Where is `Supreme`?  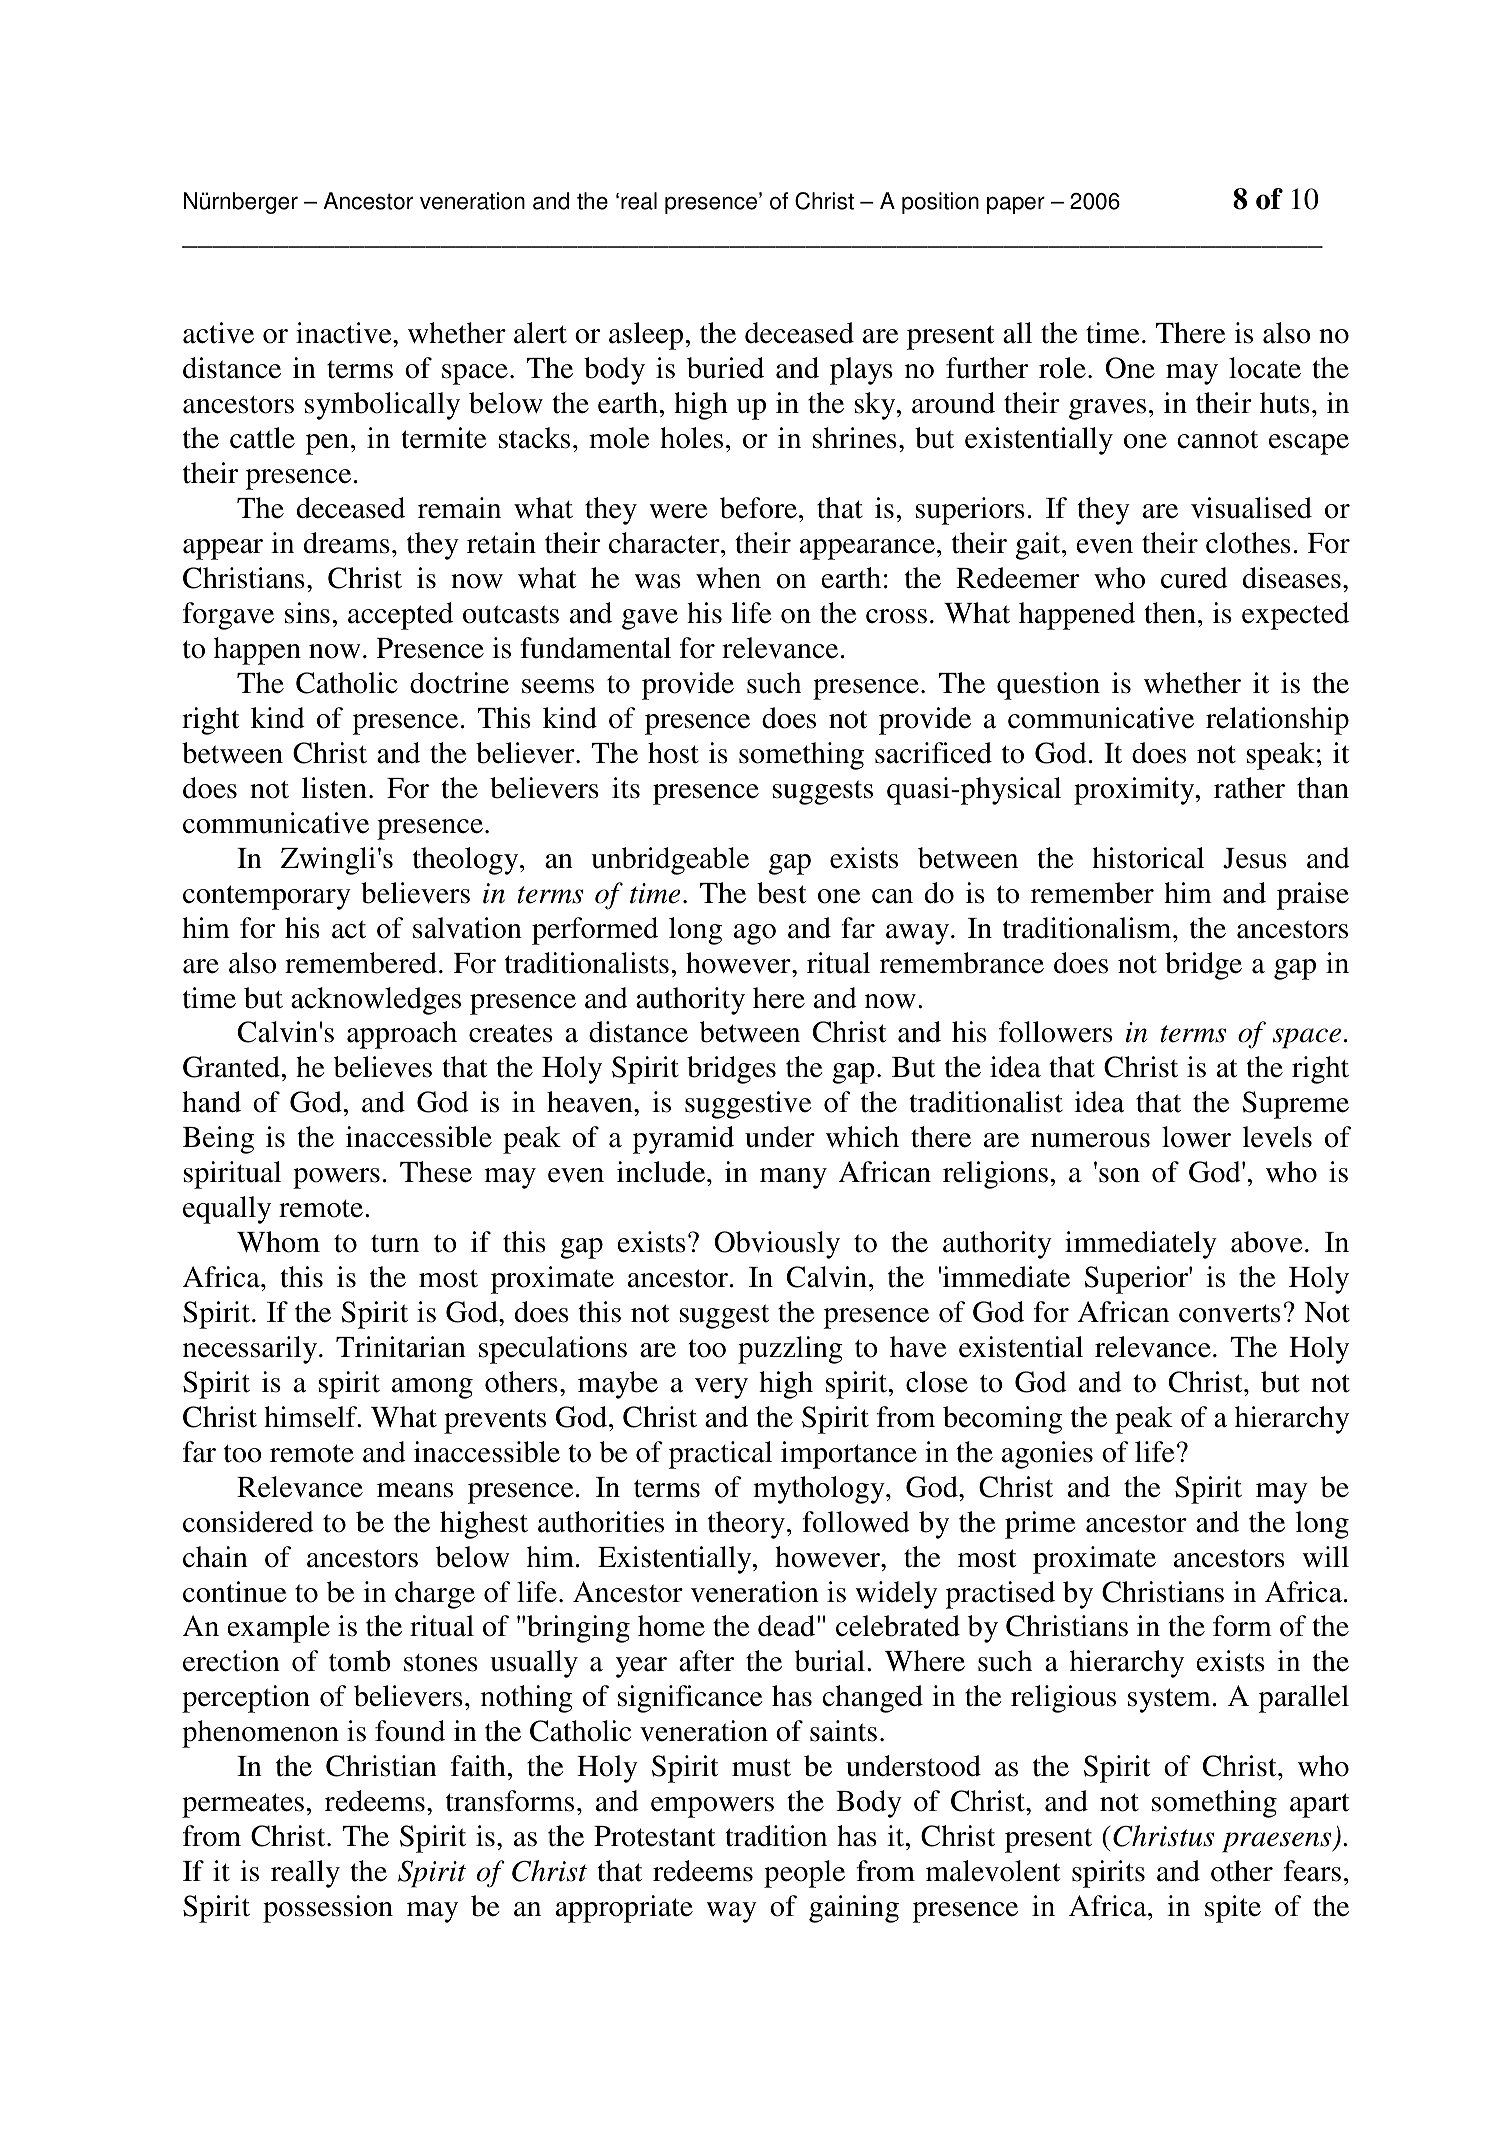
Supreme is located at coordinates (1296, 1105).
